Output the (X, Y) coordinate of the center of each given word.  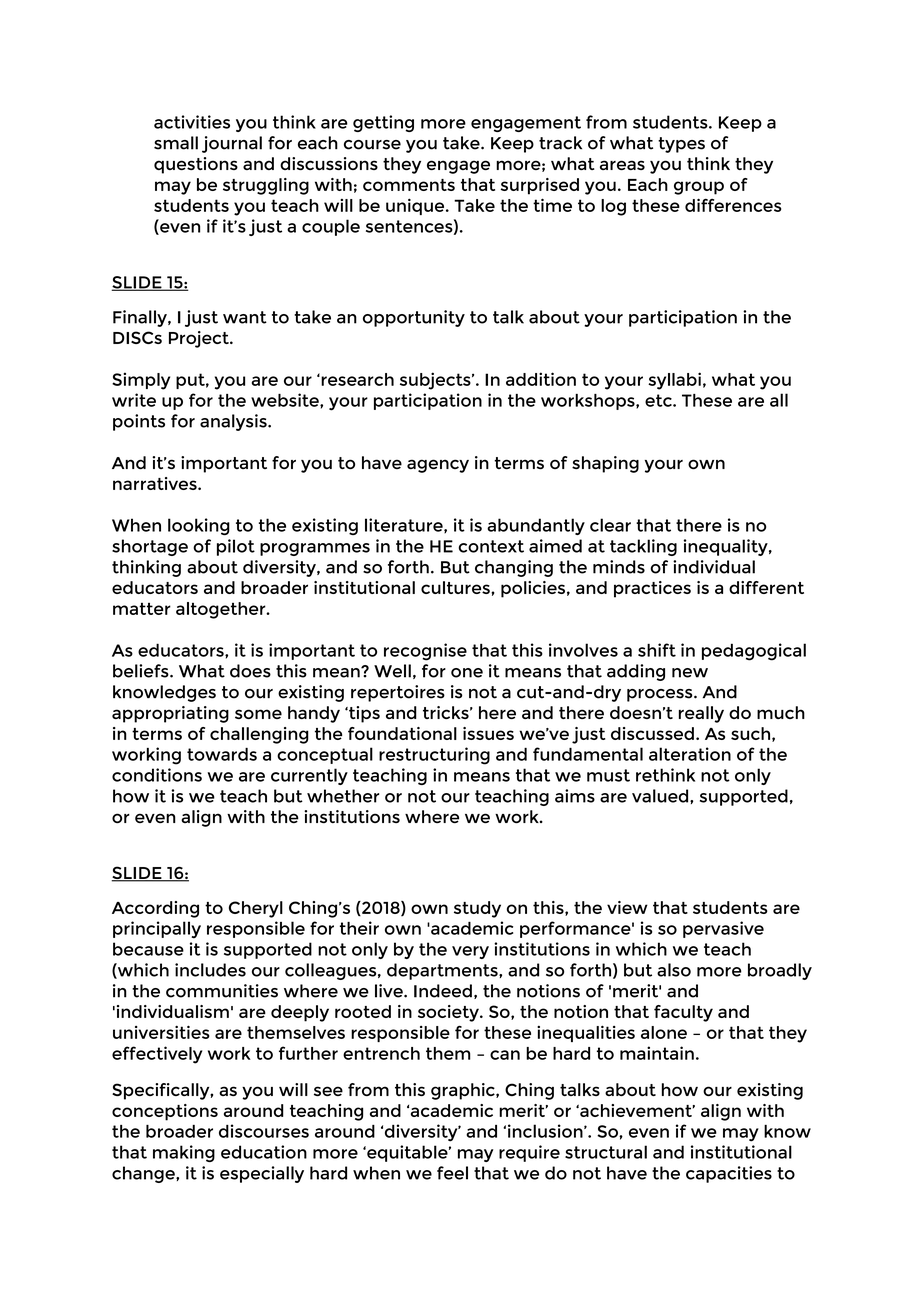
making (184, 1153)
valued (661, 796)
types (681, 145)
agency (438, 466)
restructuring (434, 756)
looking (199, 526)
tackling (643, 547)
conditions (157, 775)
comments (409, 185)
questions (196, 165)
